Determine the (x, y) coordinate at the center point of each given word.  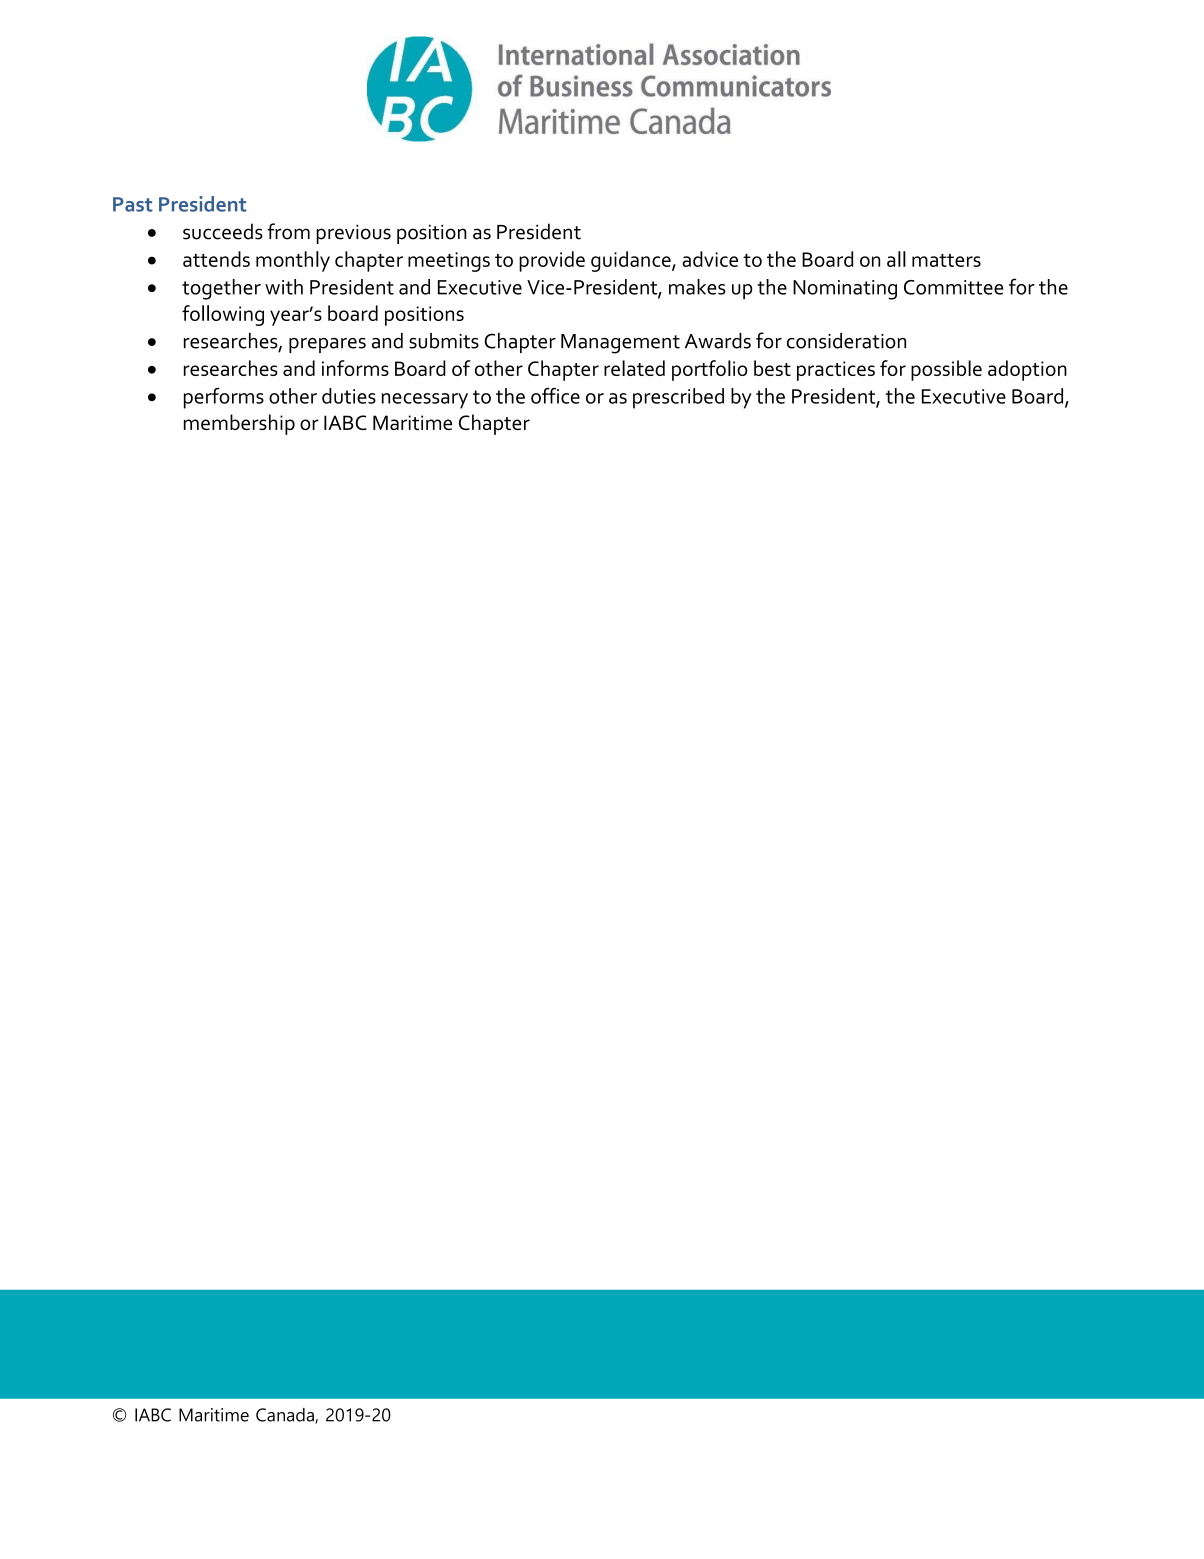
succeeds (223, 231)
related (634, 368)
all (896, 259)
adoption (1027, 370)
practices (836, 371)
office (555, 396)
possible (946, 370)
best (772, 368)
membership (239, 424)
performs (224, 398)
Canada (286, 1416)
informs (355, 368)
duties (349, 396)
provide (552, 261)
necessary (425, 401)
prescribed (678, 398)
